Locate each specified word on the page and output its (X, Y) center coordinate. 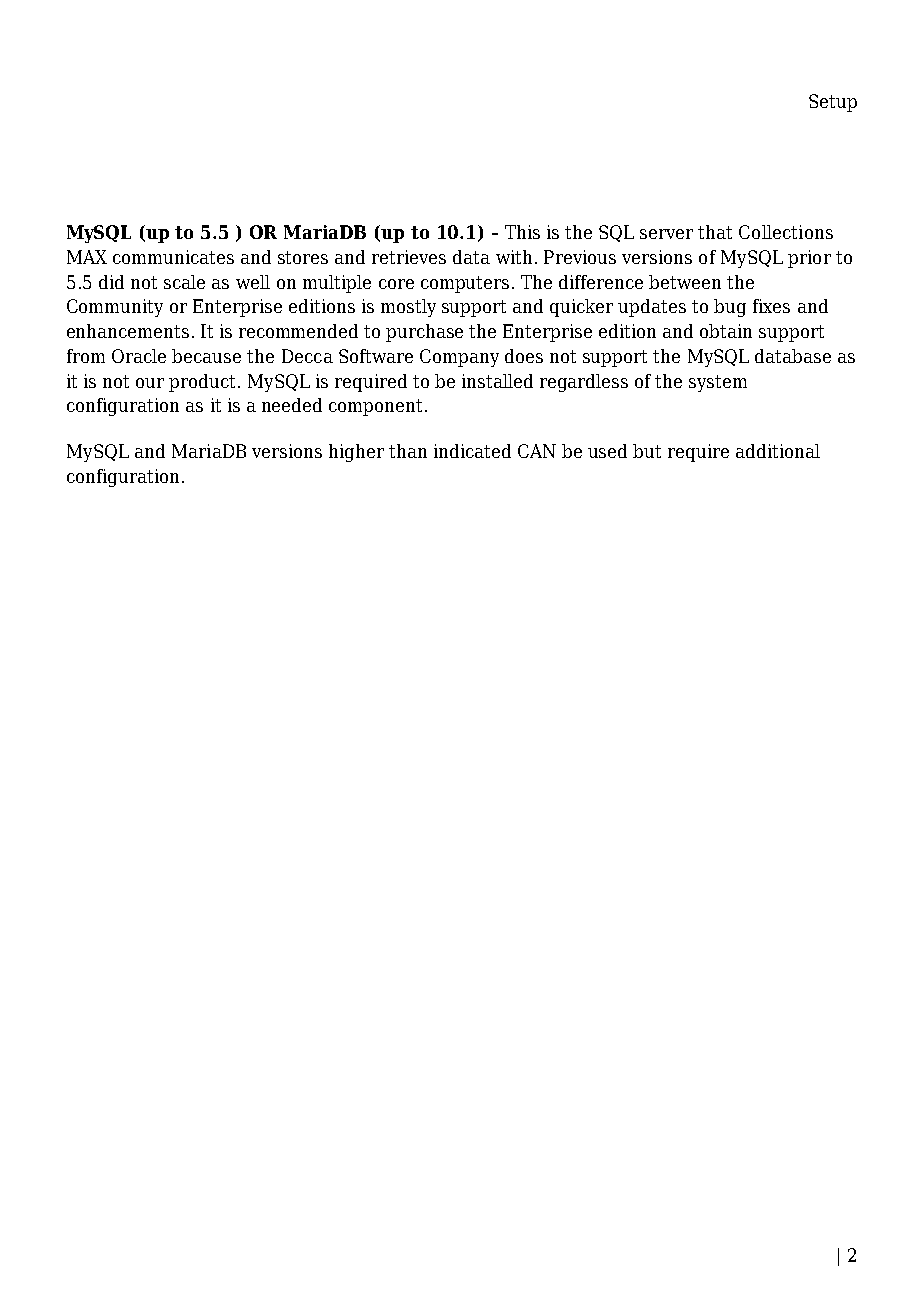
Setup (833, 103)
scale (184, 282)
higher (356, 453)
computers (465, 284)
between (685, 282)
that (715, 232)
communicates (173, 257)
